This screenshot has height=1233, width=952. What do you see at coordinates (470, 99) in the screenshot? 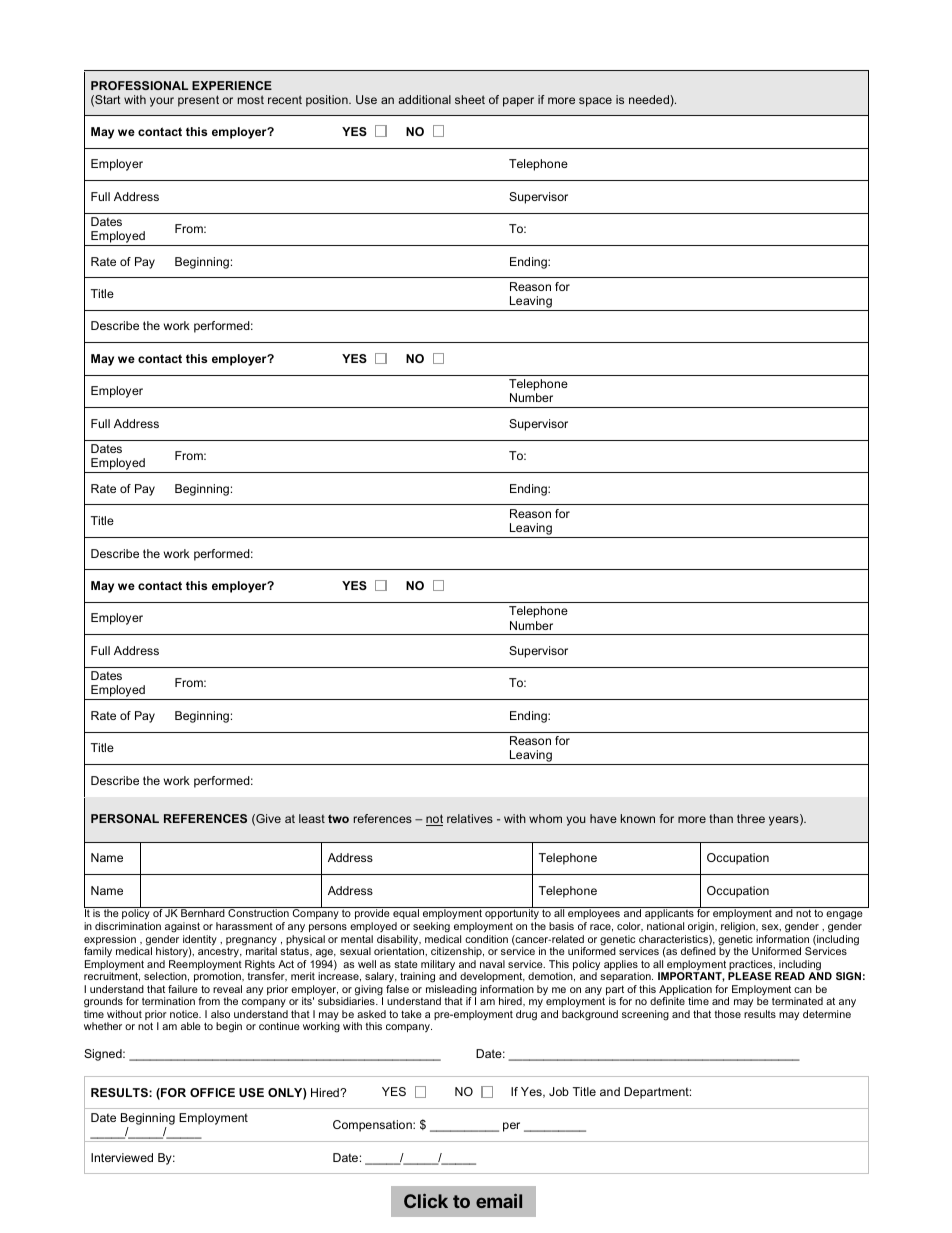
I see `sheet` at bounding box center [470, 99].
